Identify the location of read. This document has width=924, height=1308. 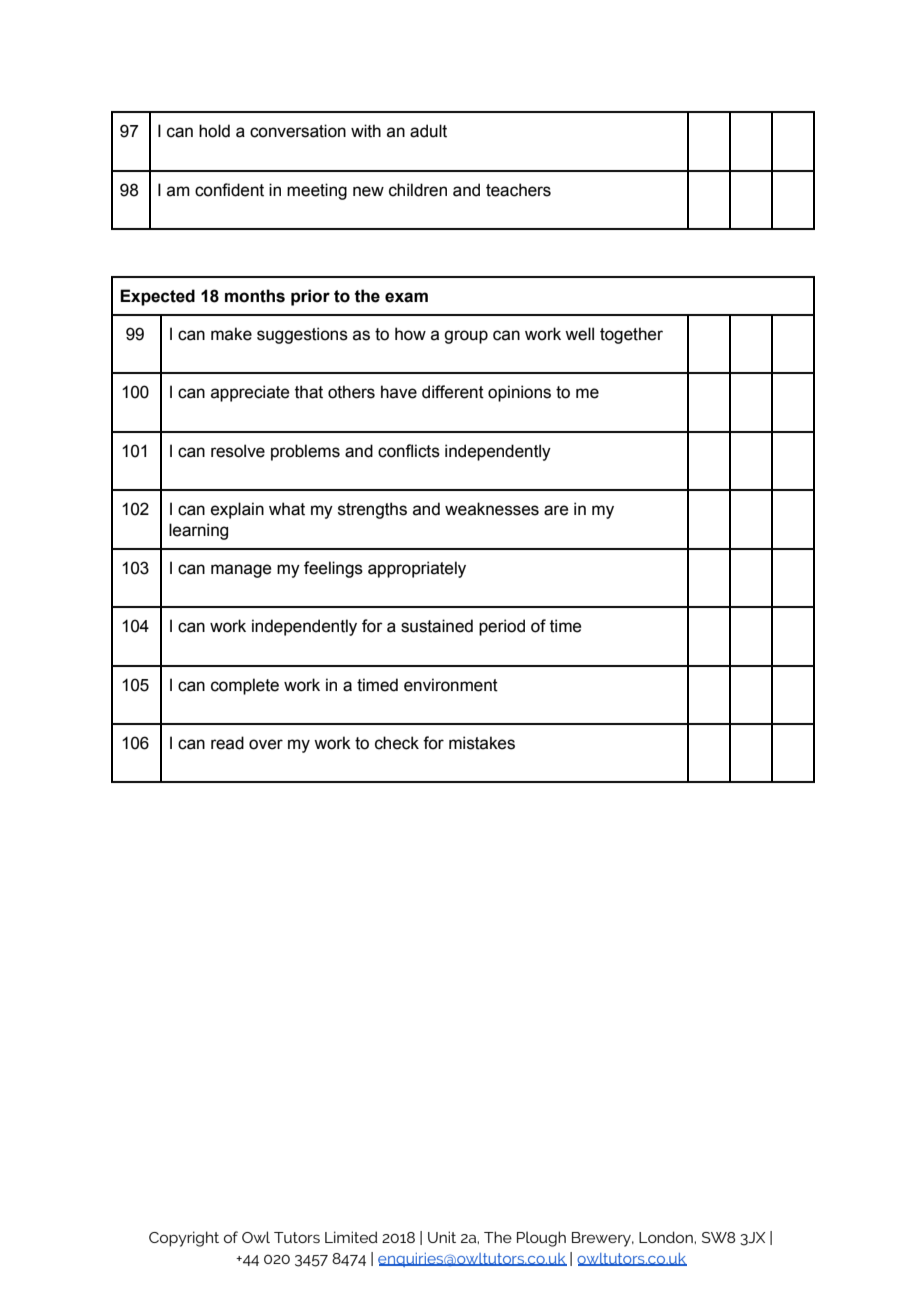
(227, 743).
